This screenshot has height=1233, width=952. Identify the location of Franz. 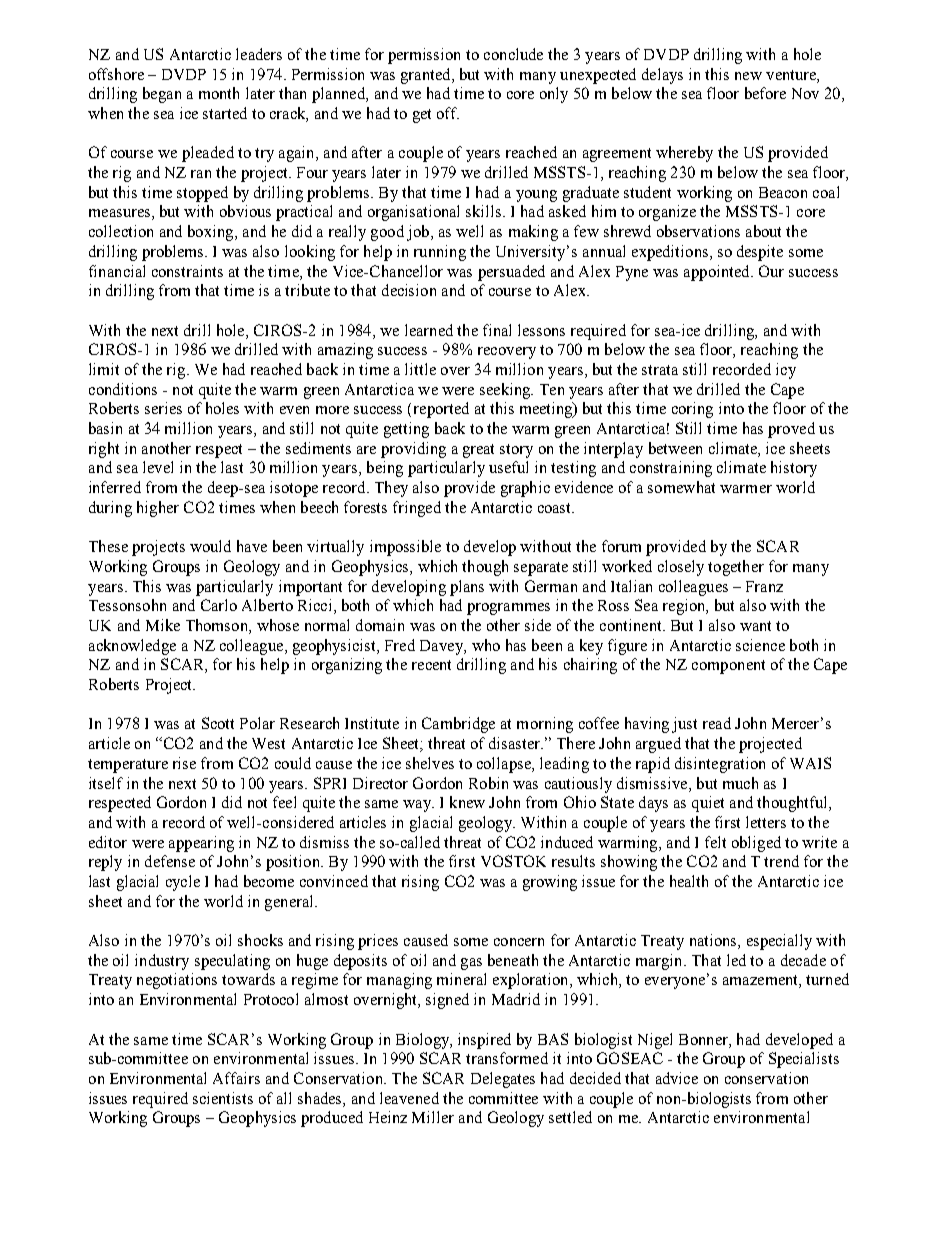
(764, 586).
